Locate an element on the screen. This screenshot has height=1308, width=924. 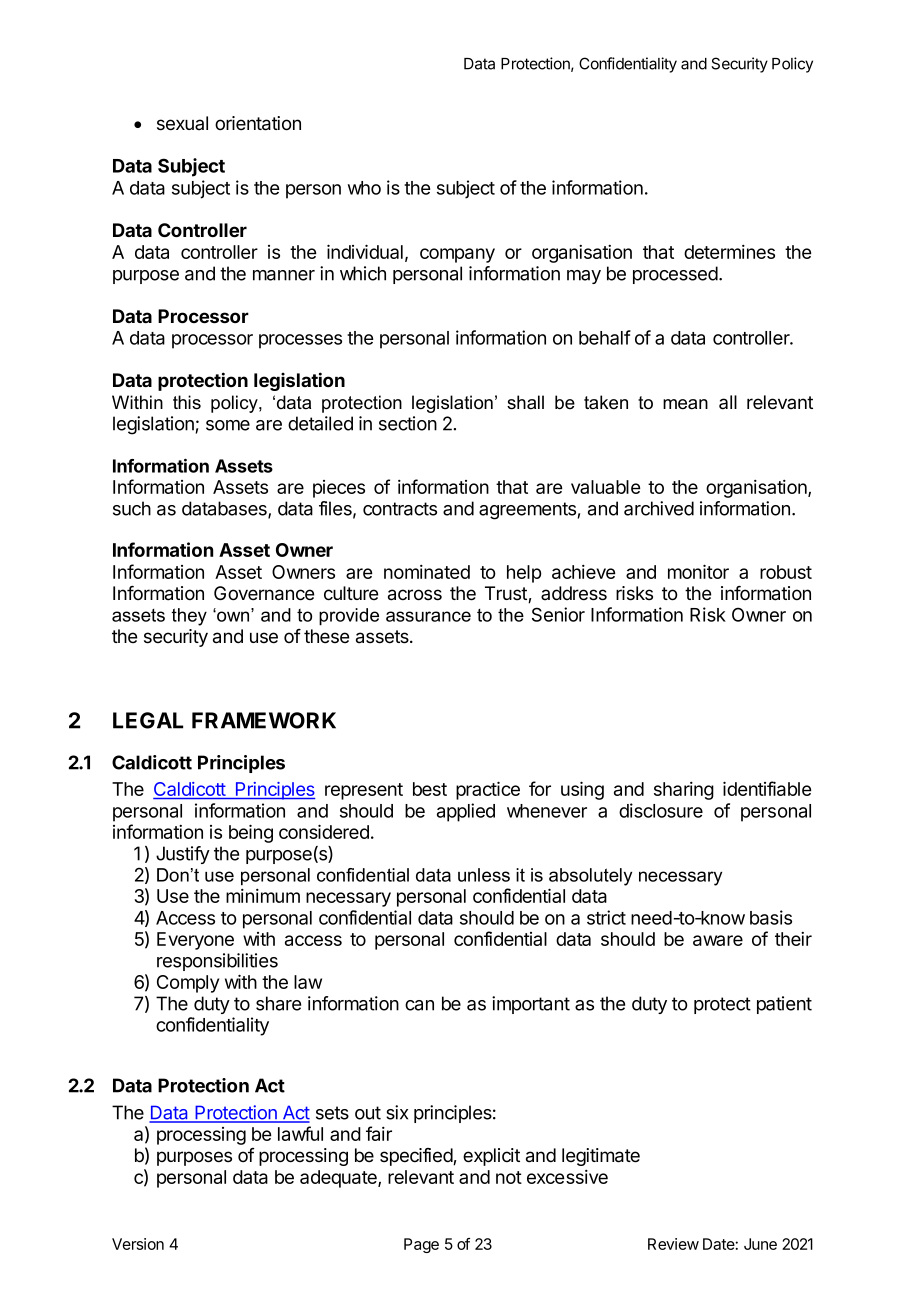
they is located at coordinates (189, 617).
